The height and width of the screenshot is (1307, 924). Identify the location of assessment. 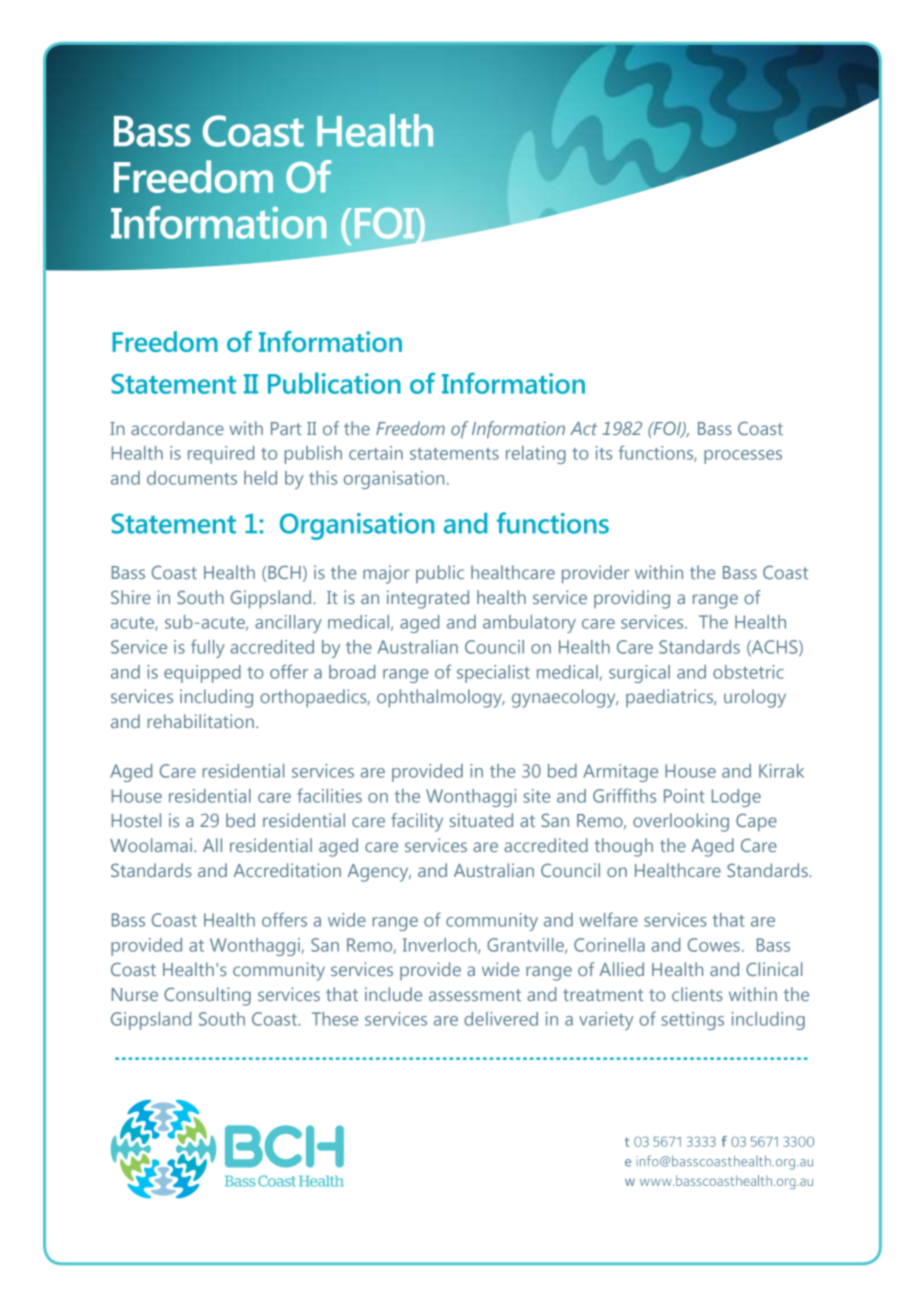
(475, 995).
